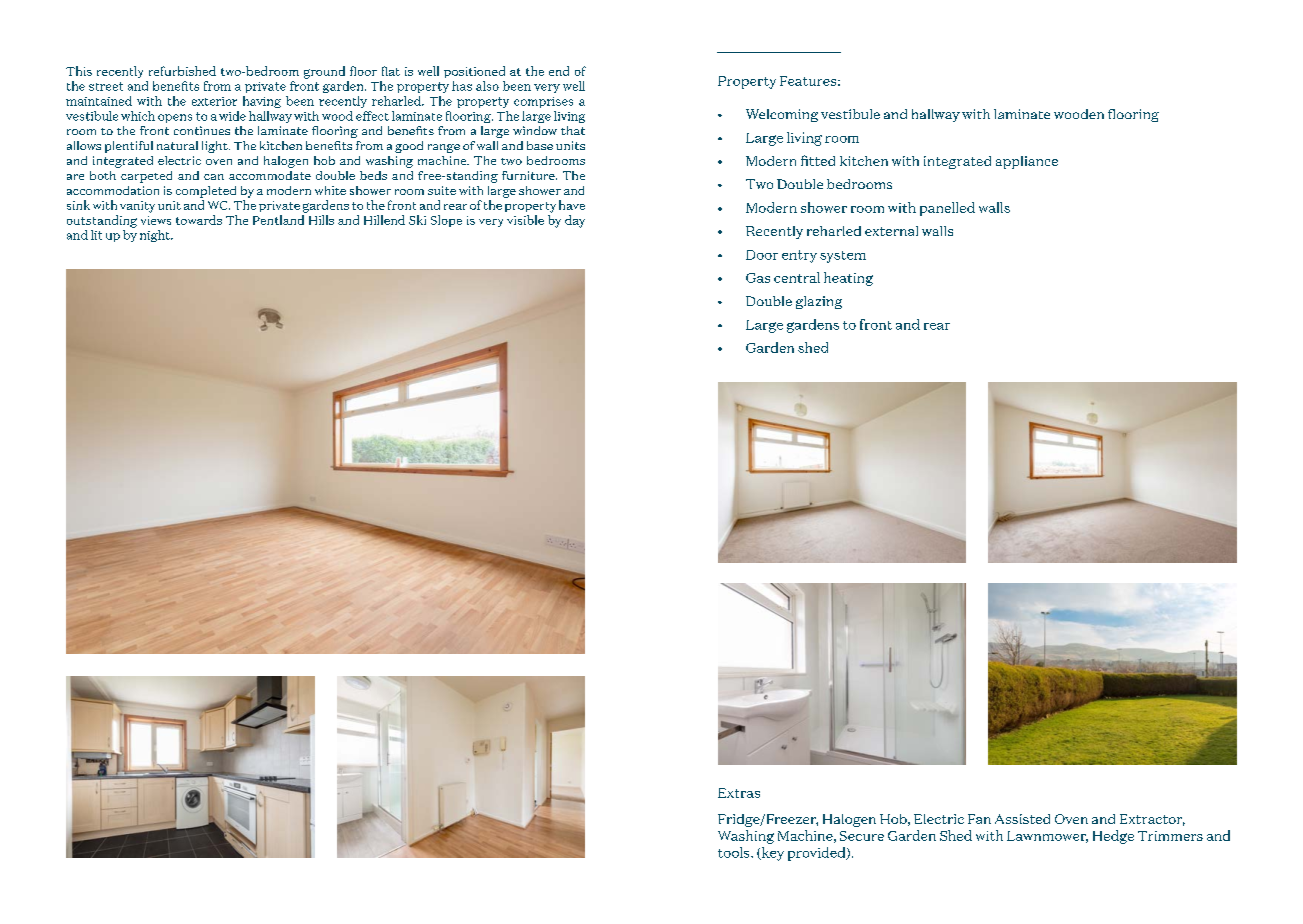 Image resolution: width=1303 pixels, height=924 pixels. I want to click on Secure, so click(862, 836).
